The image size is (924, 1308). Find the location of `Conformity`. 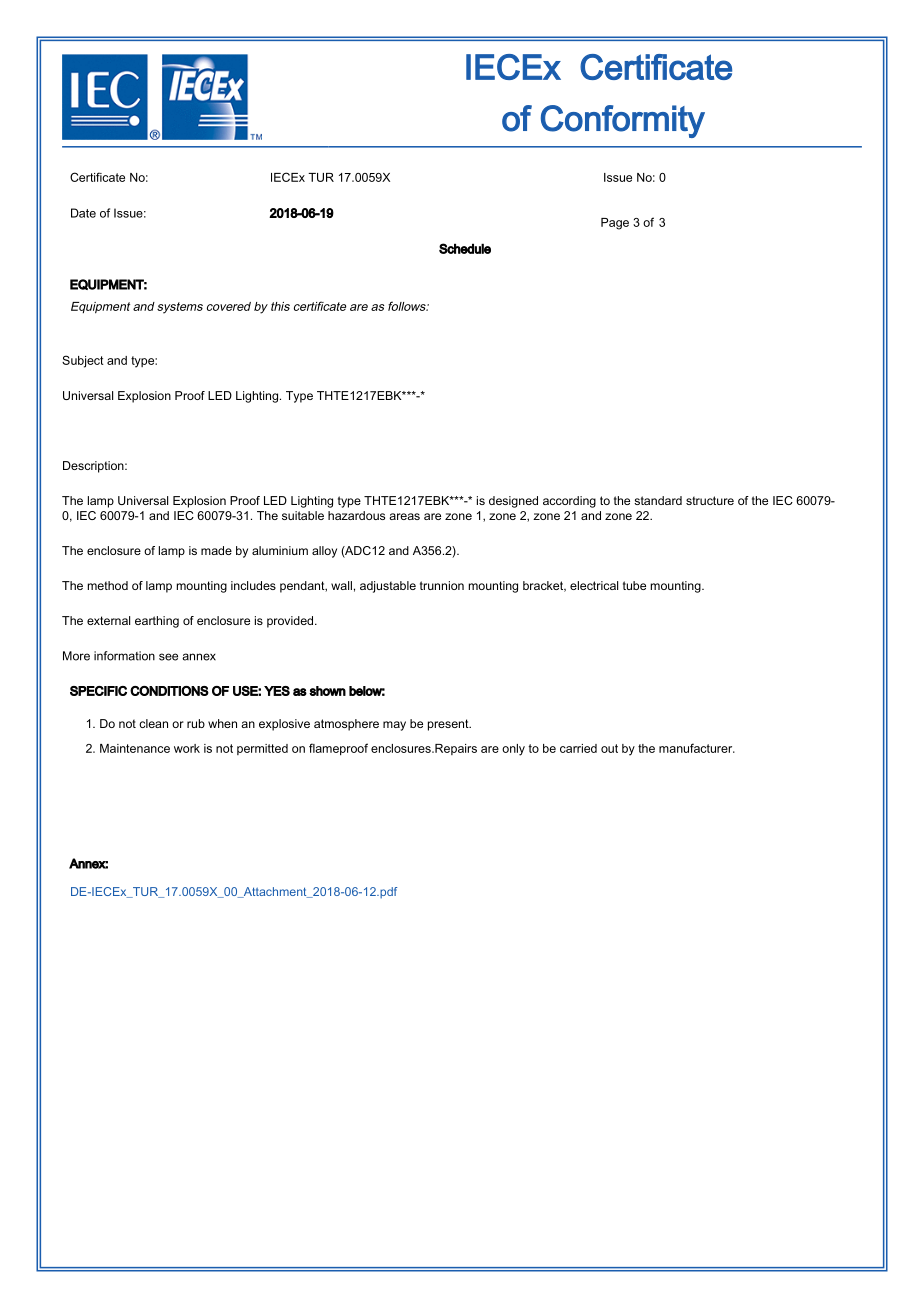

Conformity is located at coordinates (623, 121).
